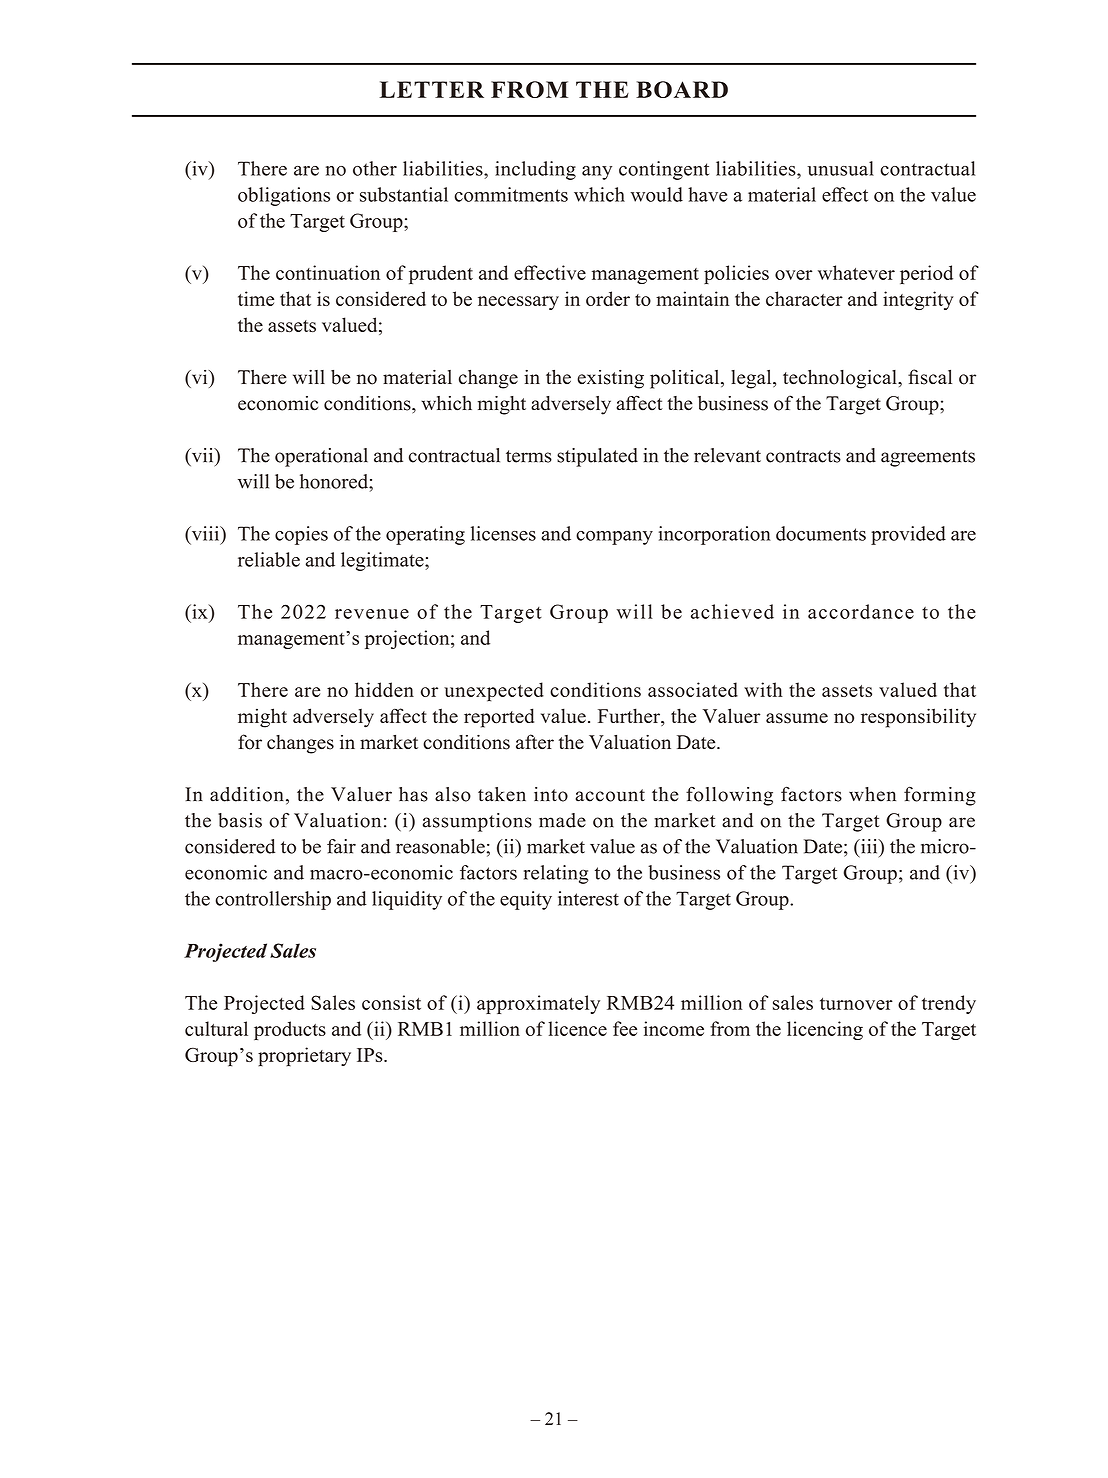 The height and width of the image is (1478, 1108). What do you see at coordinates (614, 538) in the image?
I see `company` at bounding box center [614, 538].
